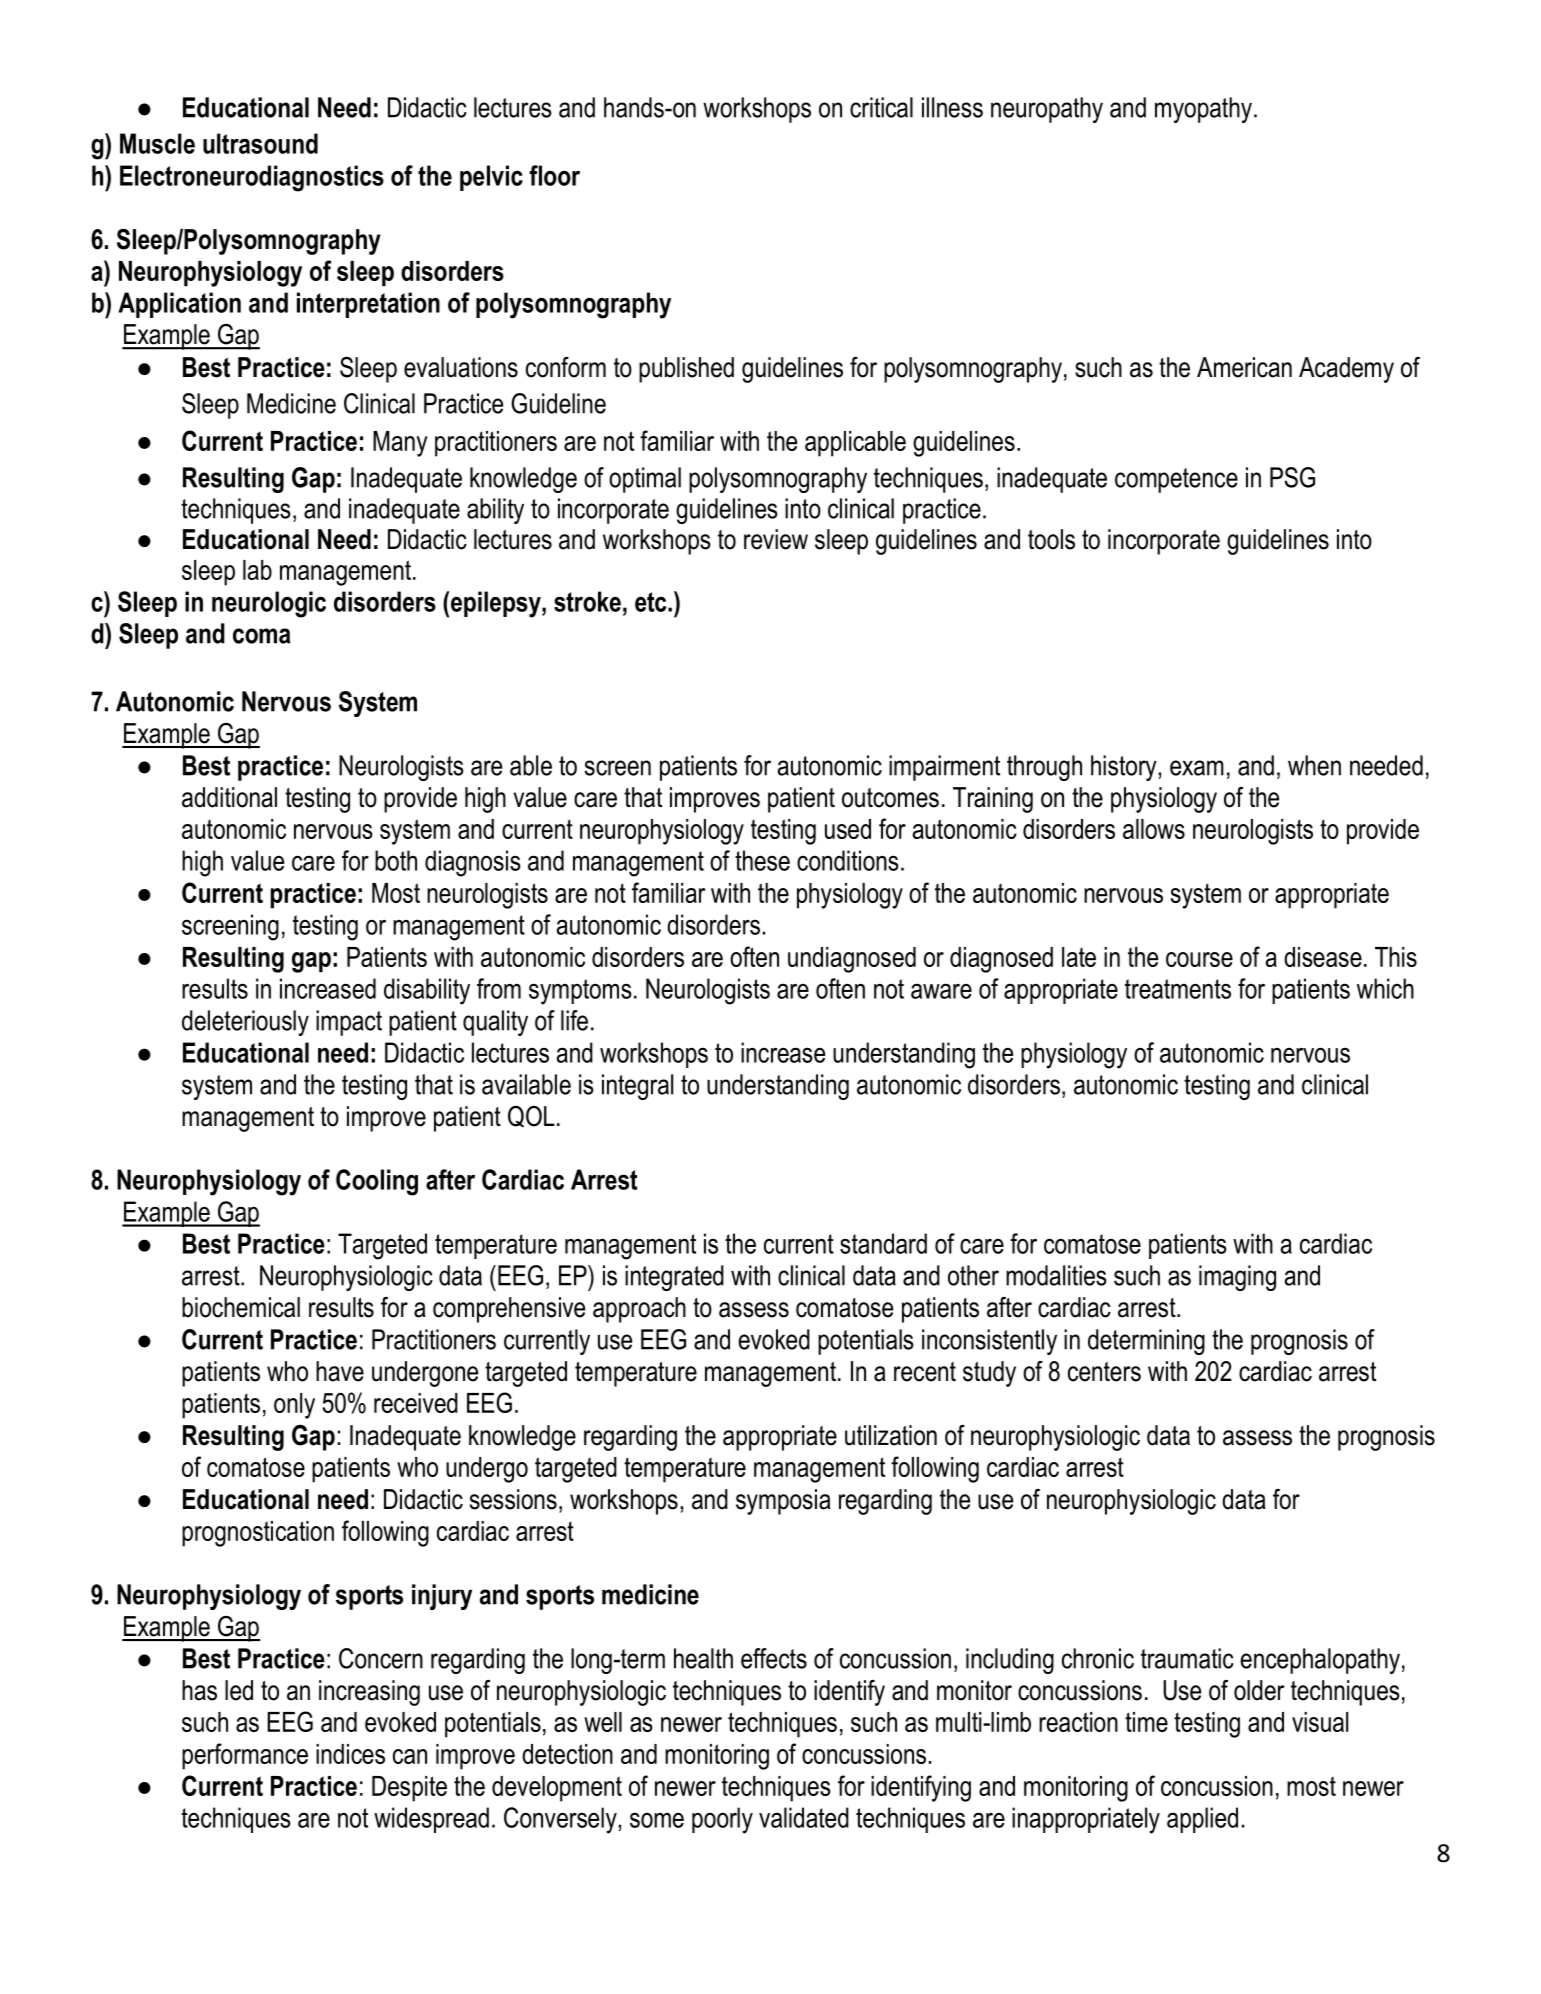 The width and height of the document is (1541, 1994). I want to click on imaging, so click(1237, 1278).
